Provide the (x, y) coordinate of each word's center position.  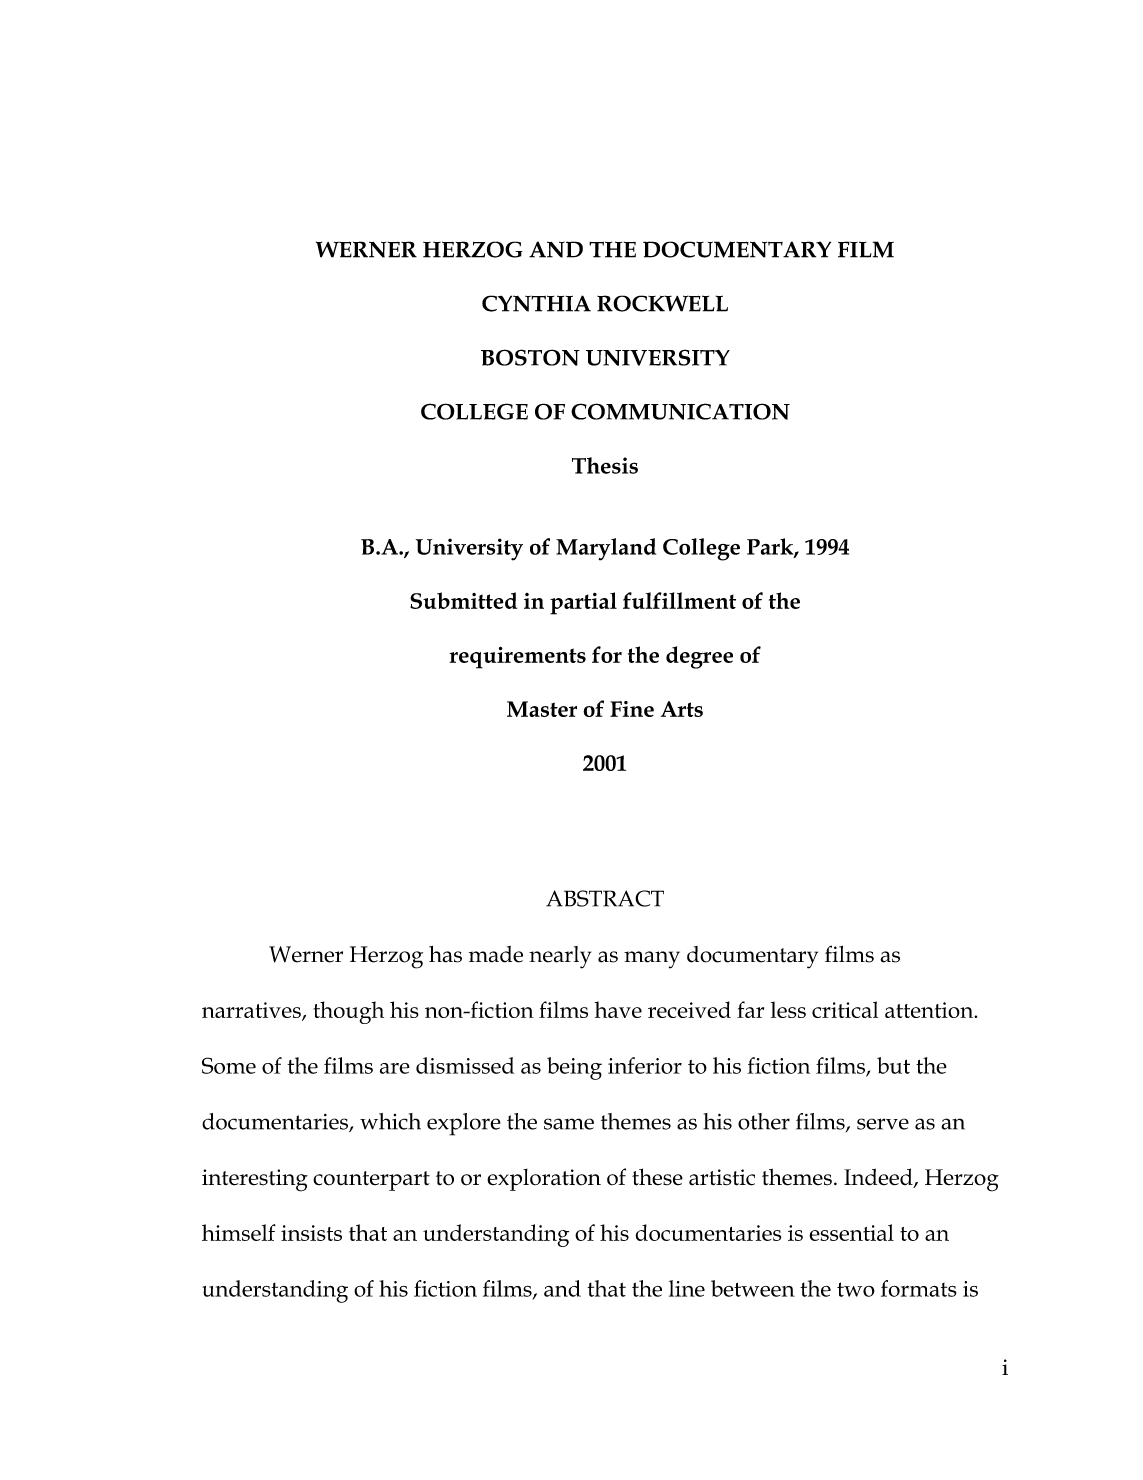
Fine (632, 709)
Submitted (463, 600)
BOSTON (530, 357)
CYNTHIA (536, 303)
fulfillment (679, 600)
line (687, 1288)
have (618, 1009)
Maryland (606, 549)
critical (845, 1009)
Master (542, 709)
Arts (682, 709)
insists (311, 1233)
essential (851, 1232)
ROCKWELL (662, 303)
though (348, 1012)
